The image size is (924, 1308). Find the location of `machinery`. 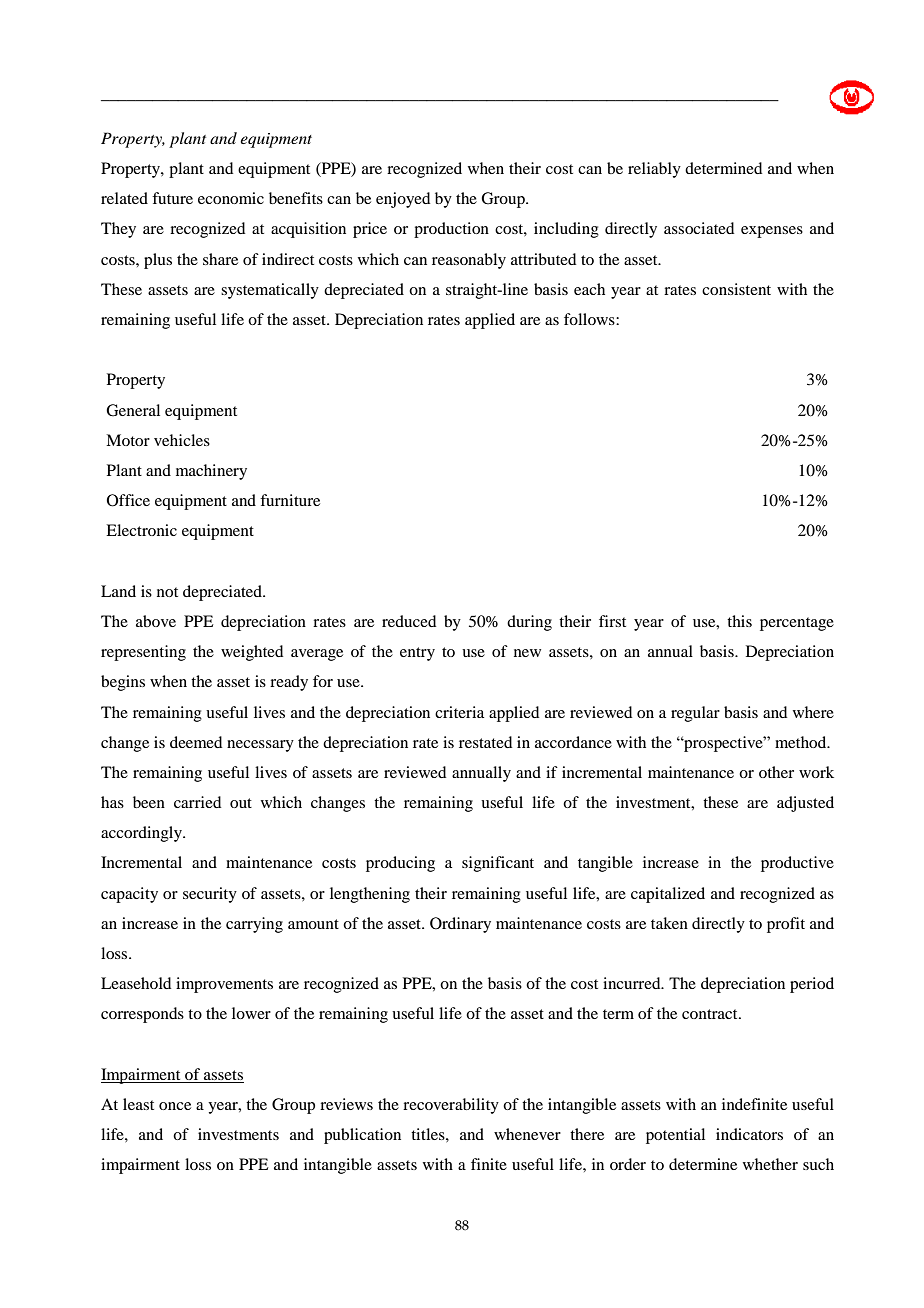

machinery is located at coordinates (211, 472).
